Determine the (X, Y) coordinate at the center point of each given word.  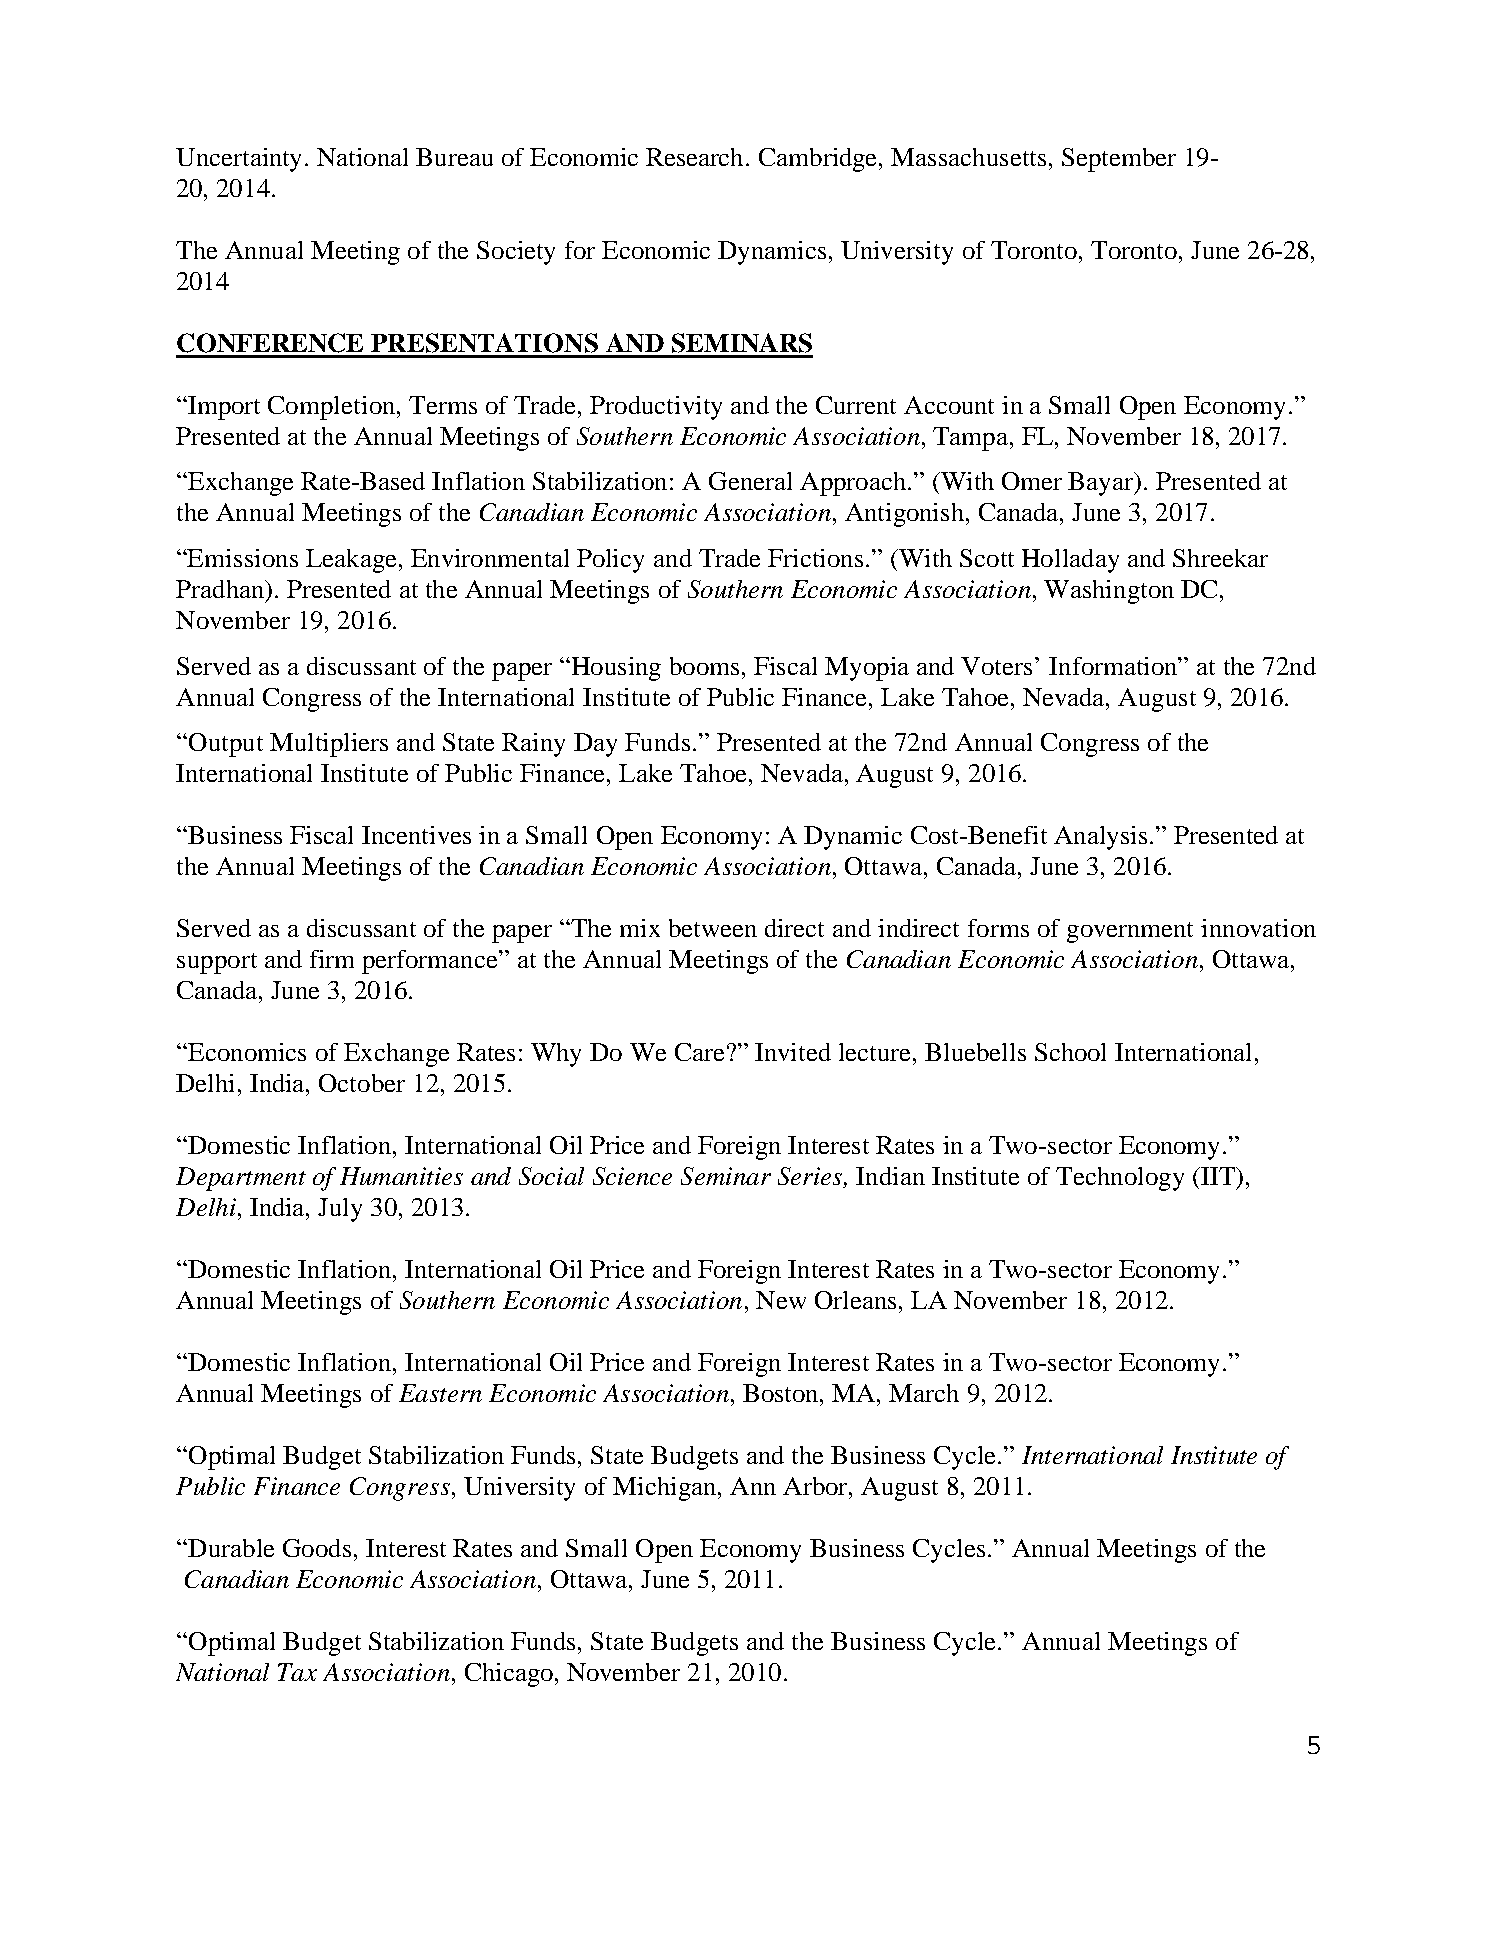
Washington (1109, 592)
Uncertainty (238, 160)
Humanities (401, 1176)
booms (704, 666)
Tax (297, 1672)
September (1119, 160)
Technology (1120, 1179)
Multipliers (329, 745)
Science (632, 1176)
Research (696, 157)
